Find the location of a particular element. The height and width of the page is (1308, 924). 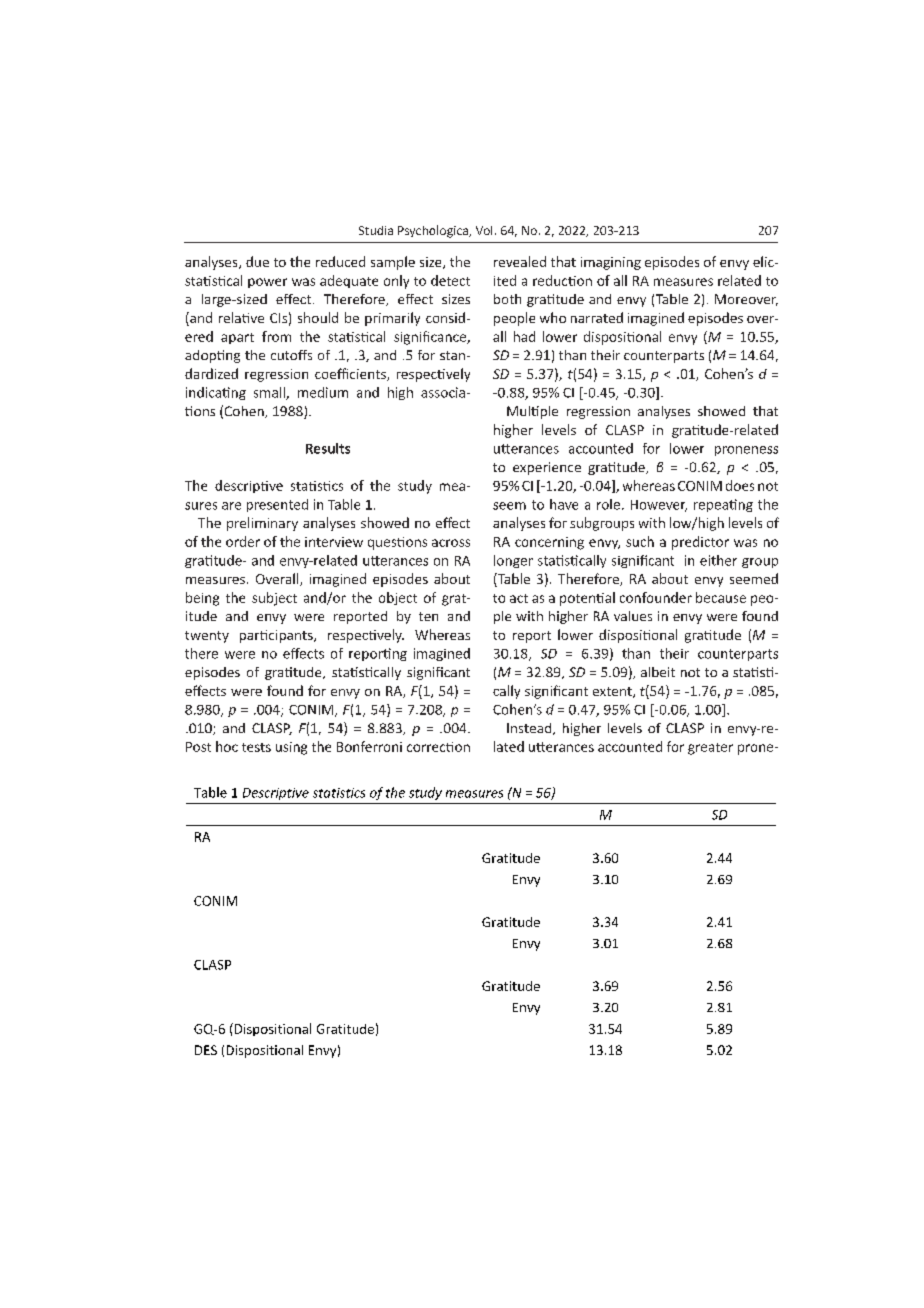

Vol is located at coordinates (484, 230).
